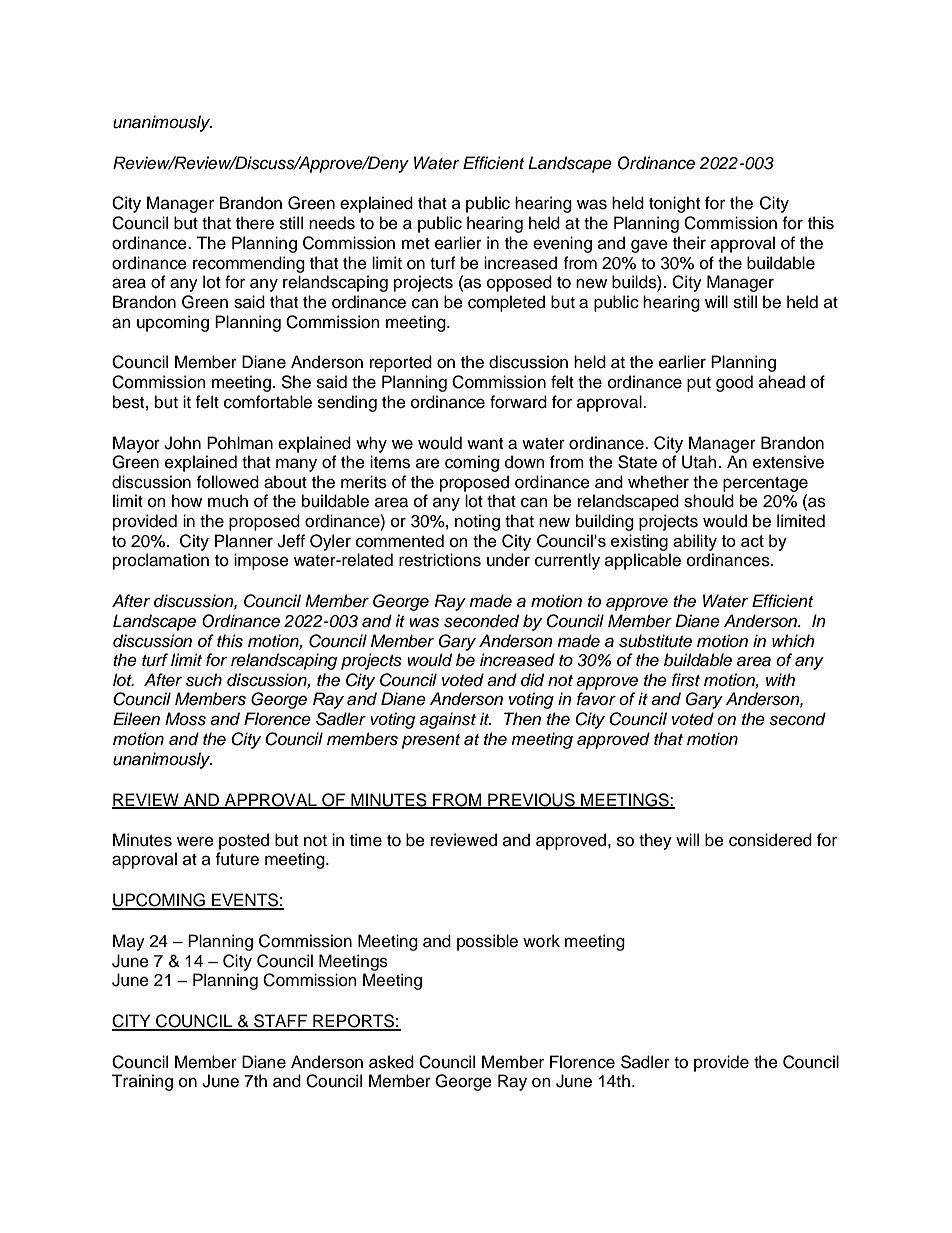  What do you see at coordinates (204, 680) in the page?
I see `such` at bounding box center [204, 680].
